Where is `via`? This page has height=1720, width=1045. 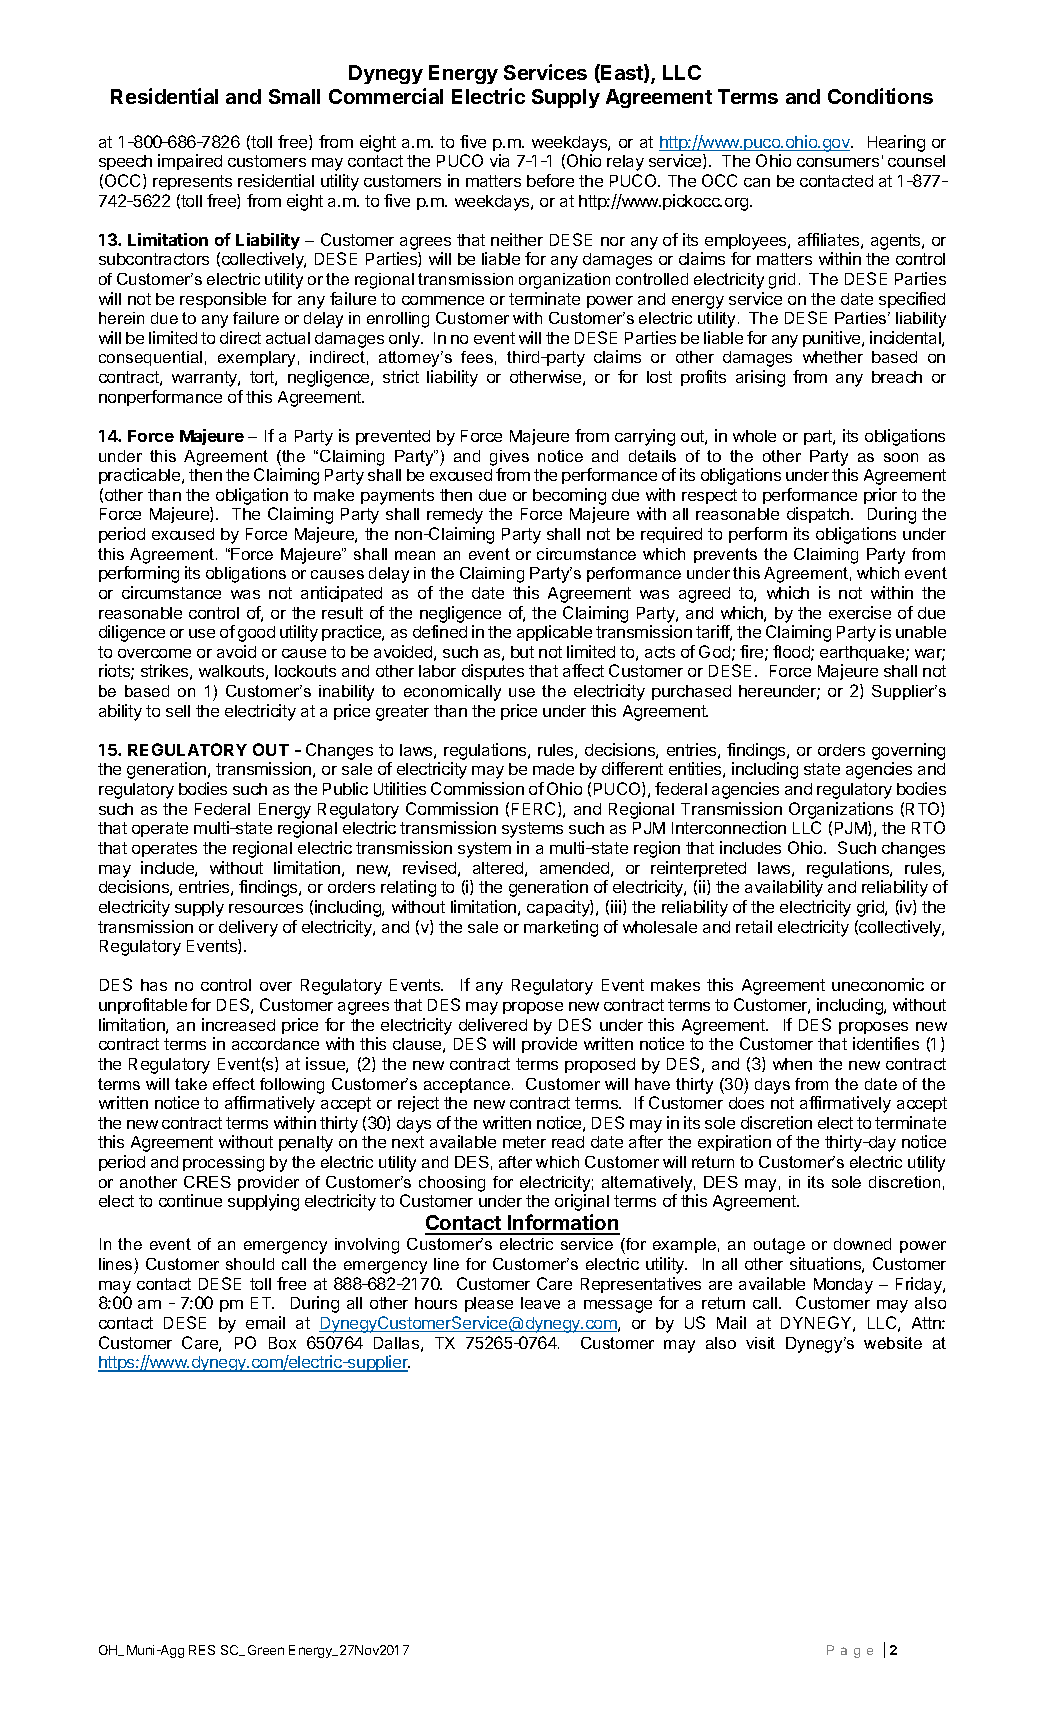 via is located at coordinates (499, 160).
